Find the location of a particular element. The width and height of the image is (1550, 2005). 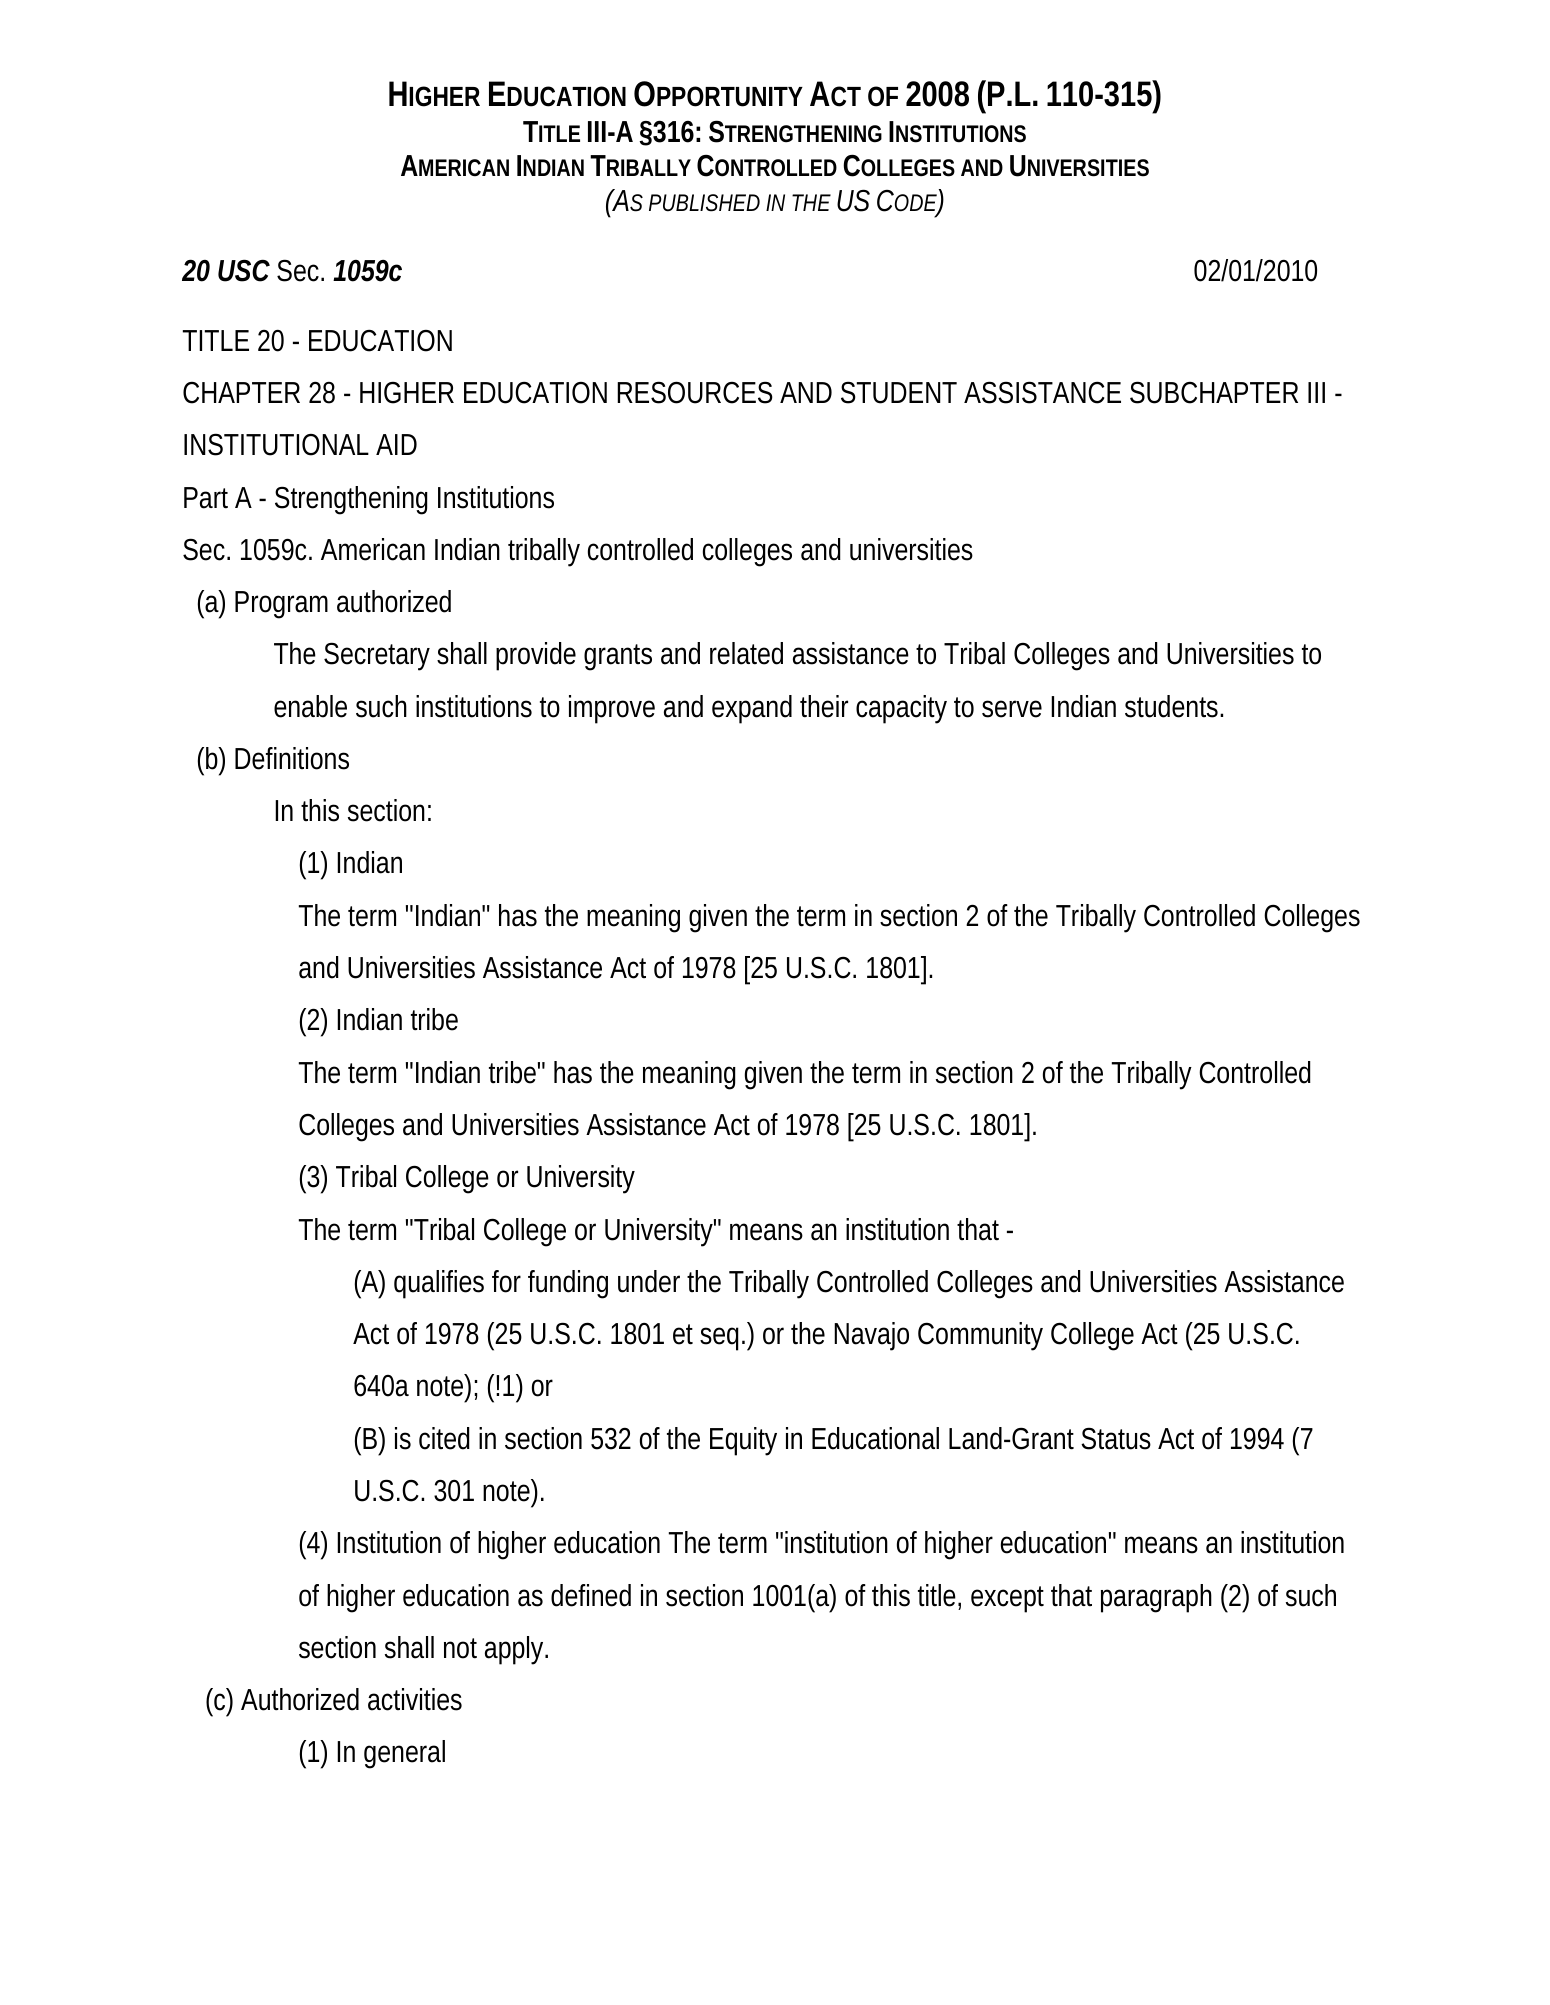

under is located at coordinates (649, 1281).
